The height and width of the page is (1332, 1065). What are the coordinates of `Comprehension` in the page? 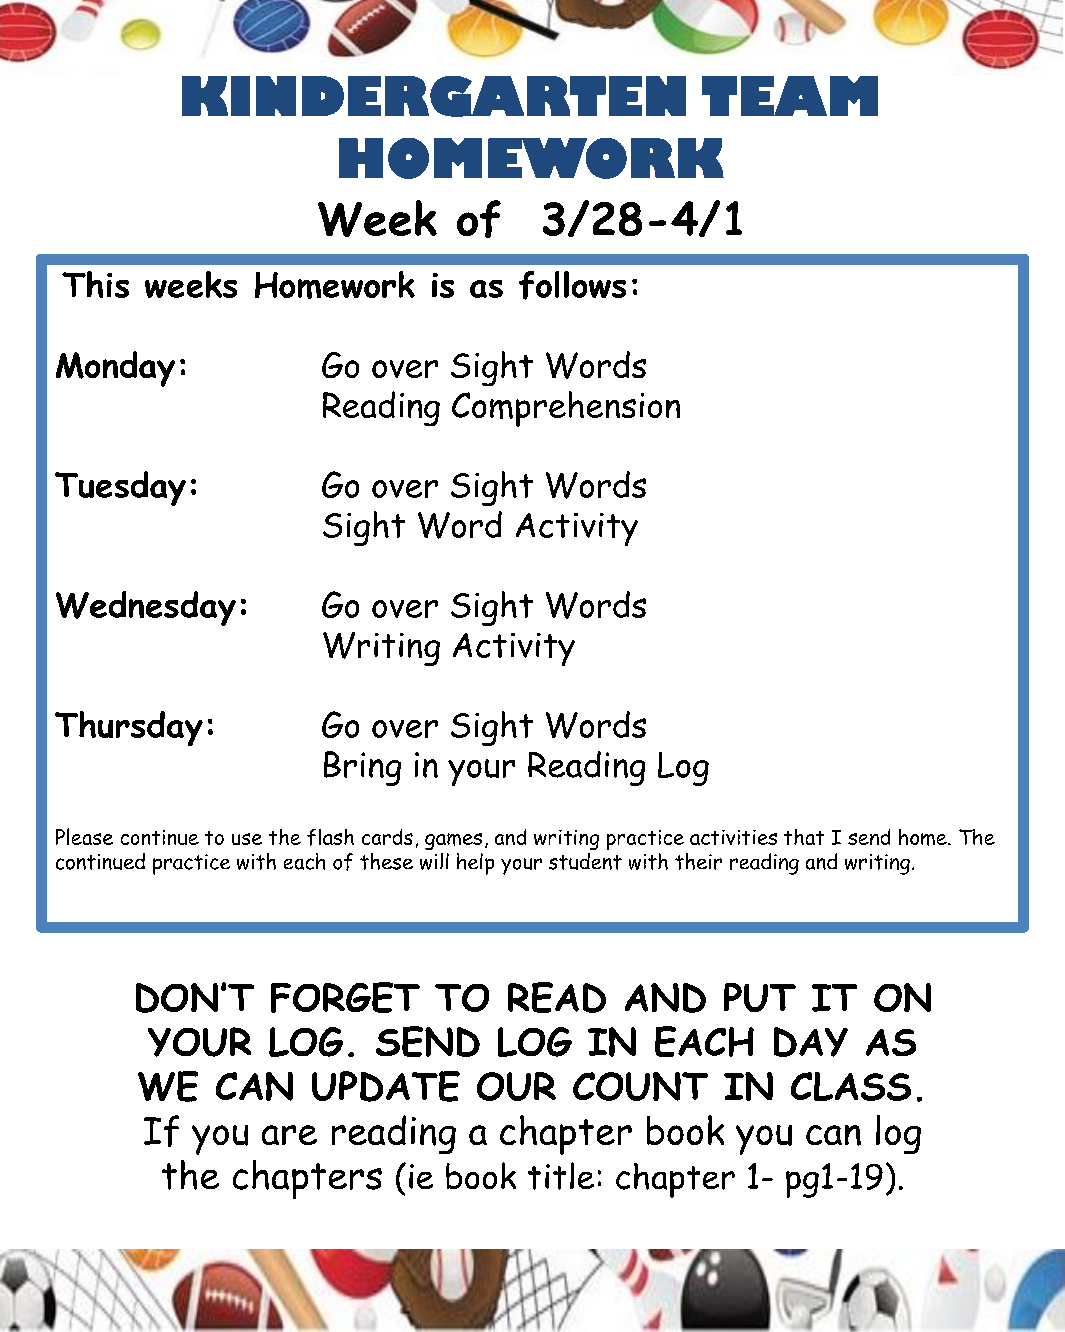 It's located at (566, 409).
